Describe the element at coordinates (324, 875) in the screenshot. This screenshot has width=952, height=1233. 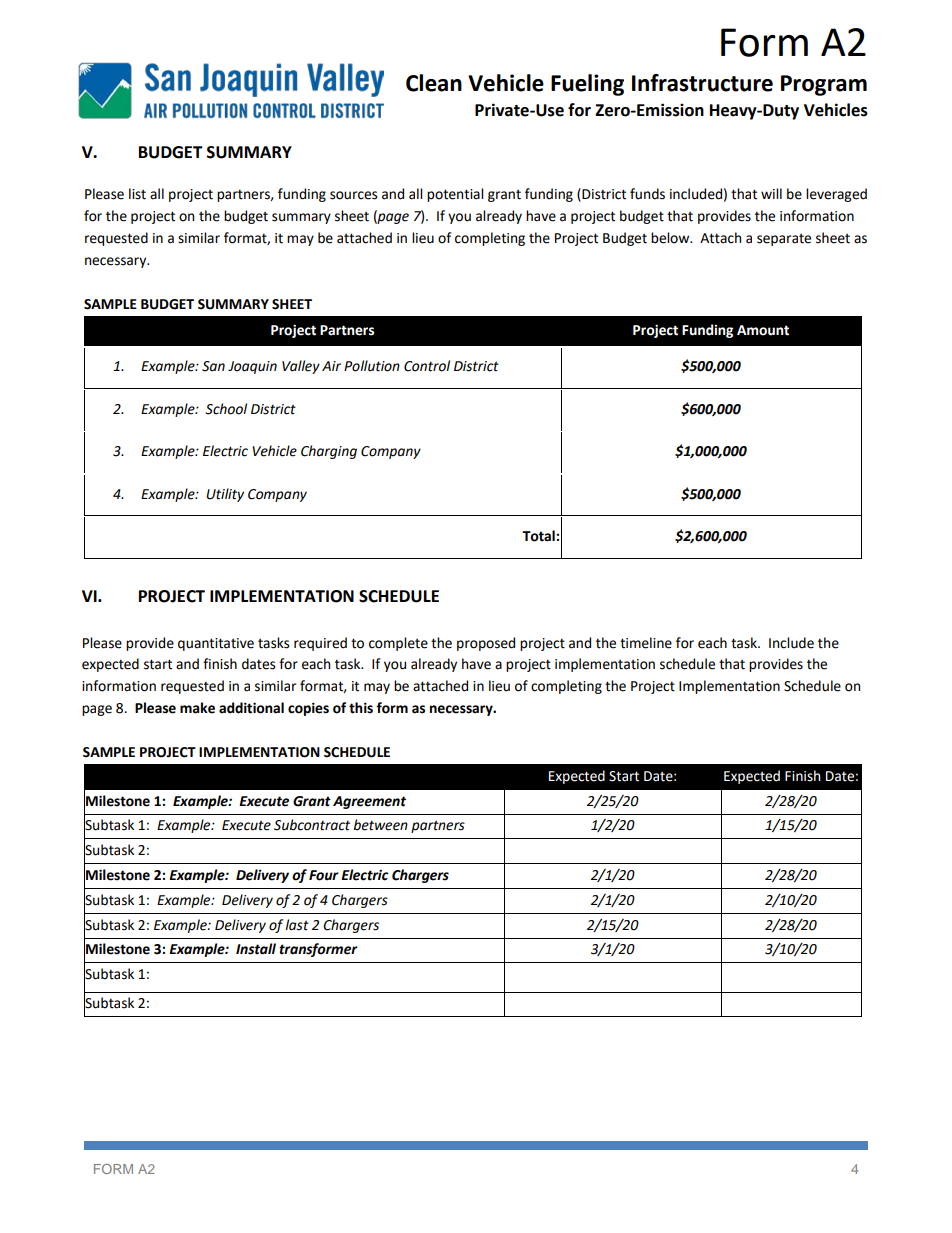
I see `Four` at that location.
